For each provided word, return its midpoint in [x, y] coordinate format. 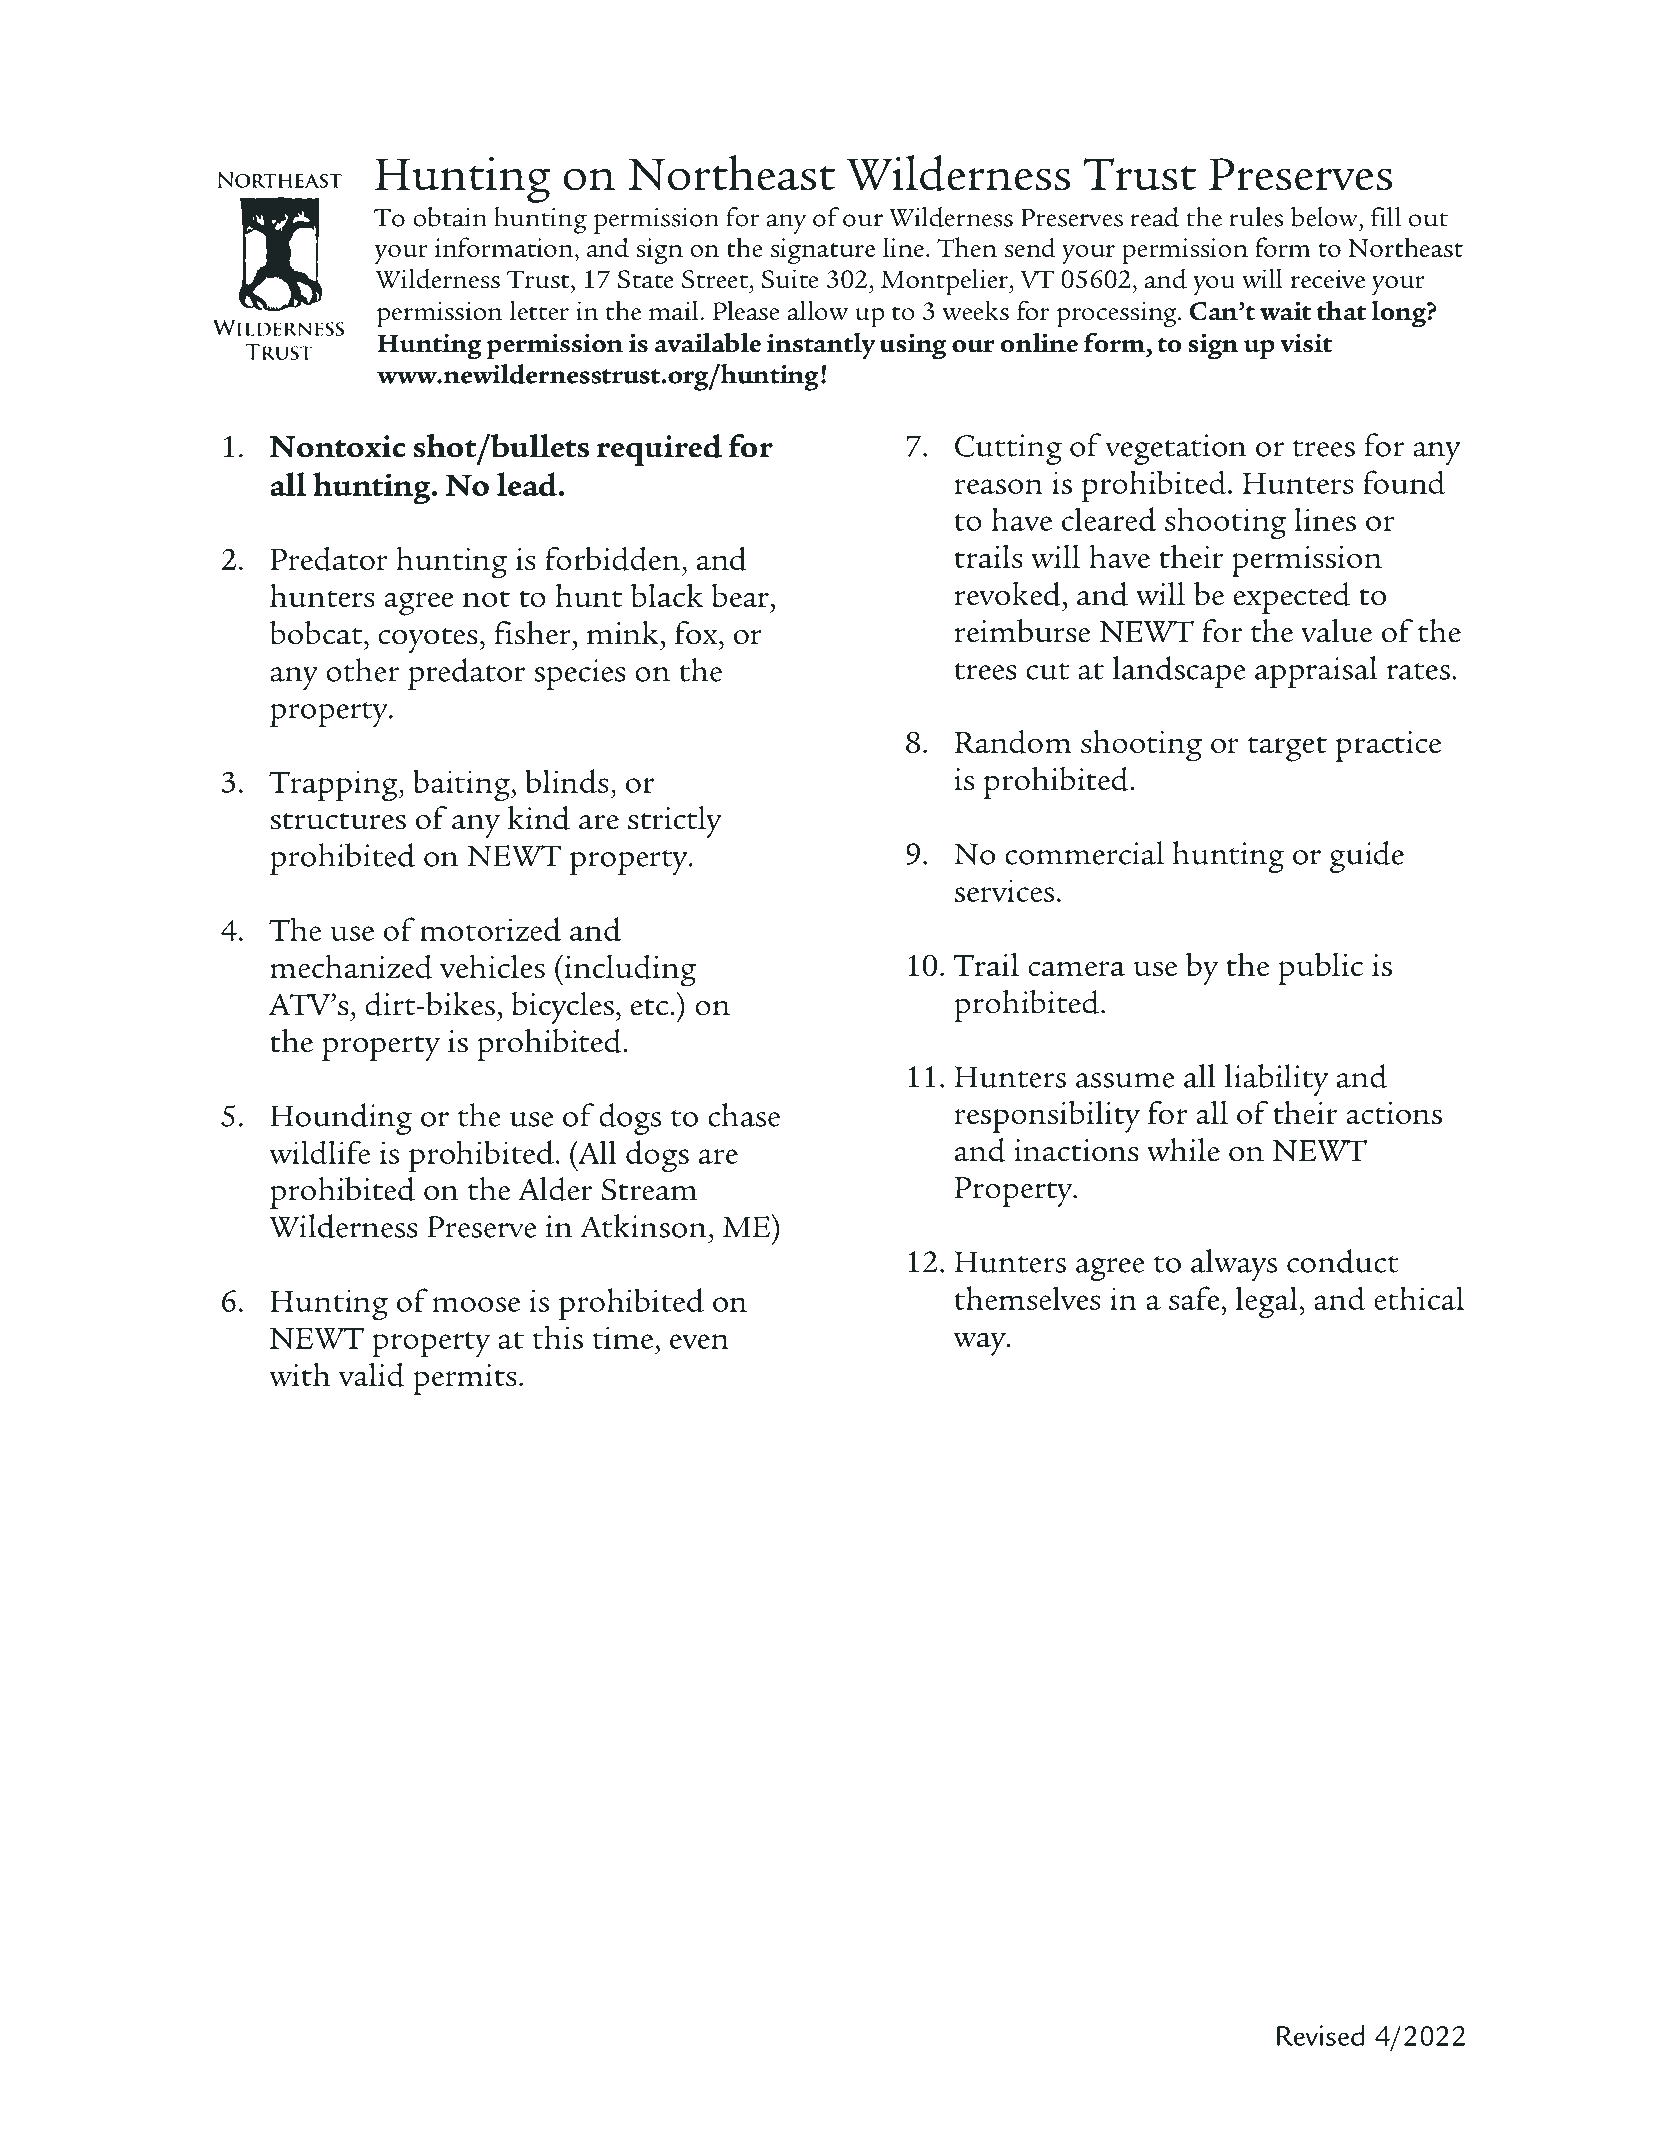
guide [1367, 857]
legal [1268, 1302]
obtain [450, 217]
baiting [462, 785]
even [699, 1341]
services [1004, 890]
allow [818, 310]
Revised [1320, 2035]
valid [372, 1374]
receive [1328, 279]
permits [465, 1379]
